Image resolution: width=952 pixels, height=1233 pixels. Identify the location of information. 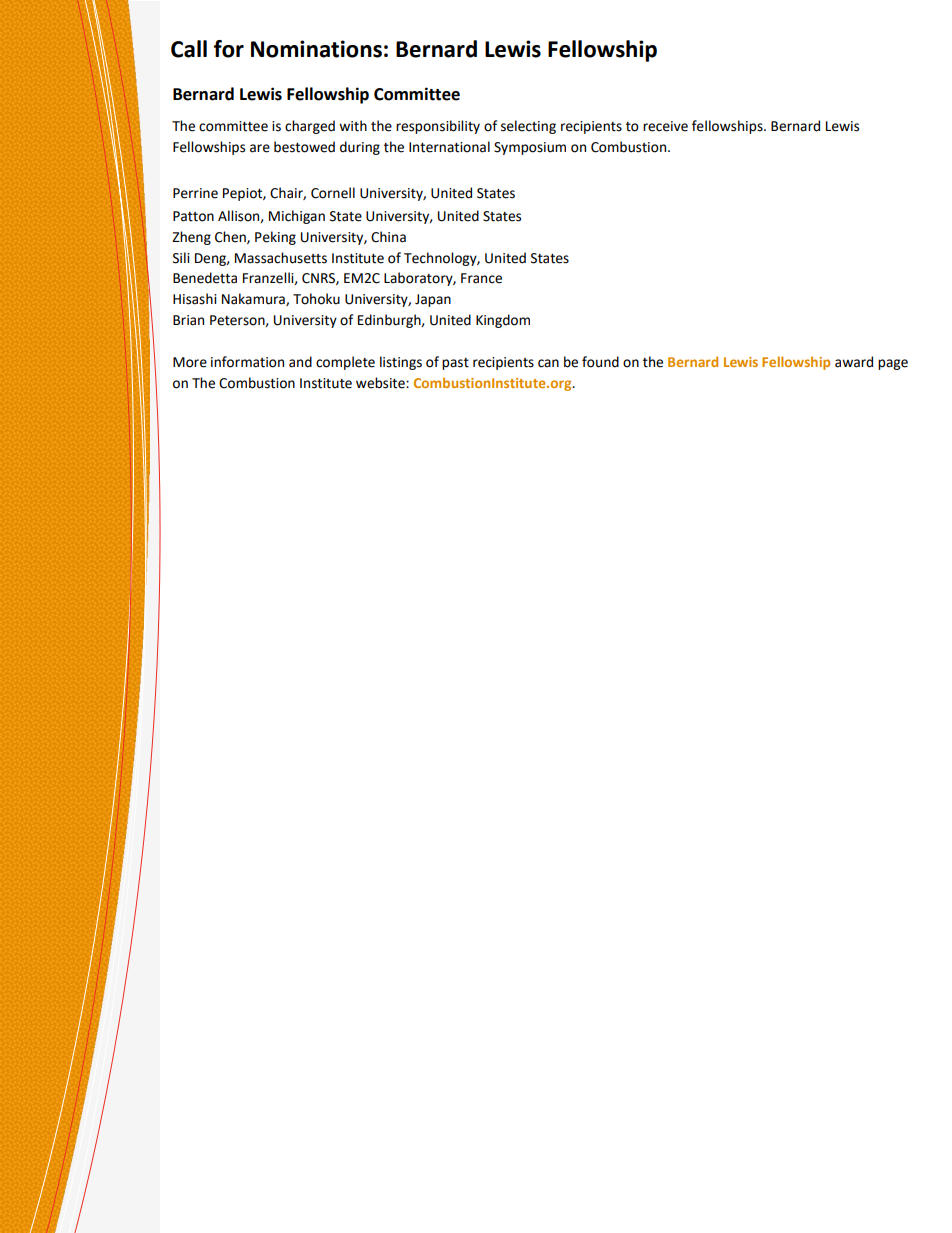
(247, 362).
